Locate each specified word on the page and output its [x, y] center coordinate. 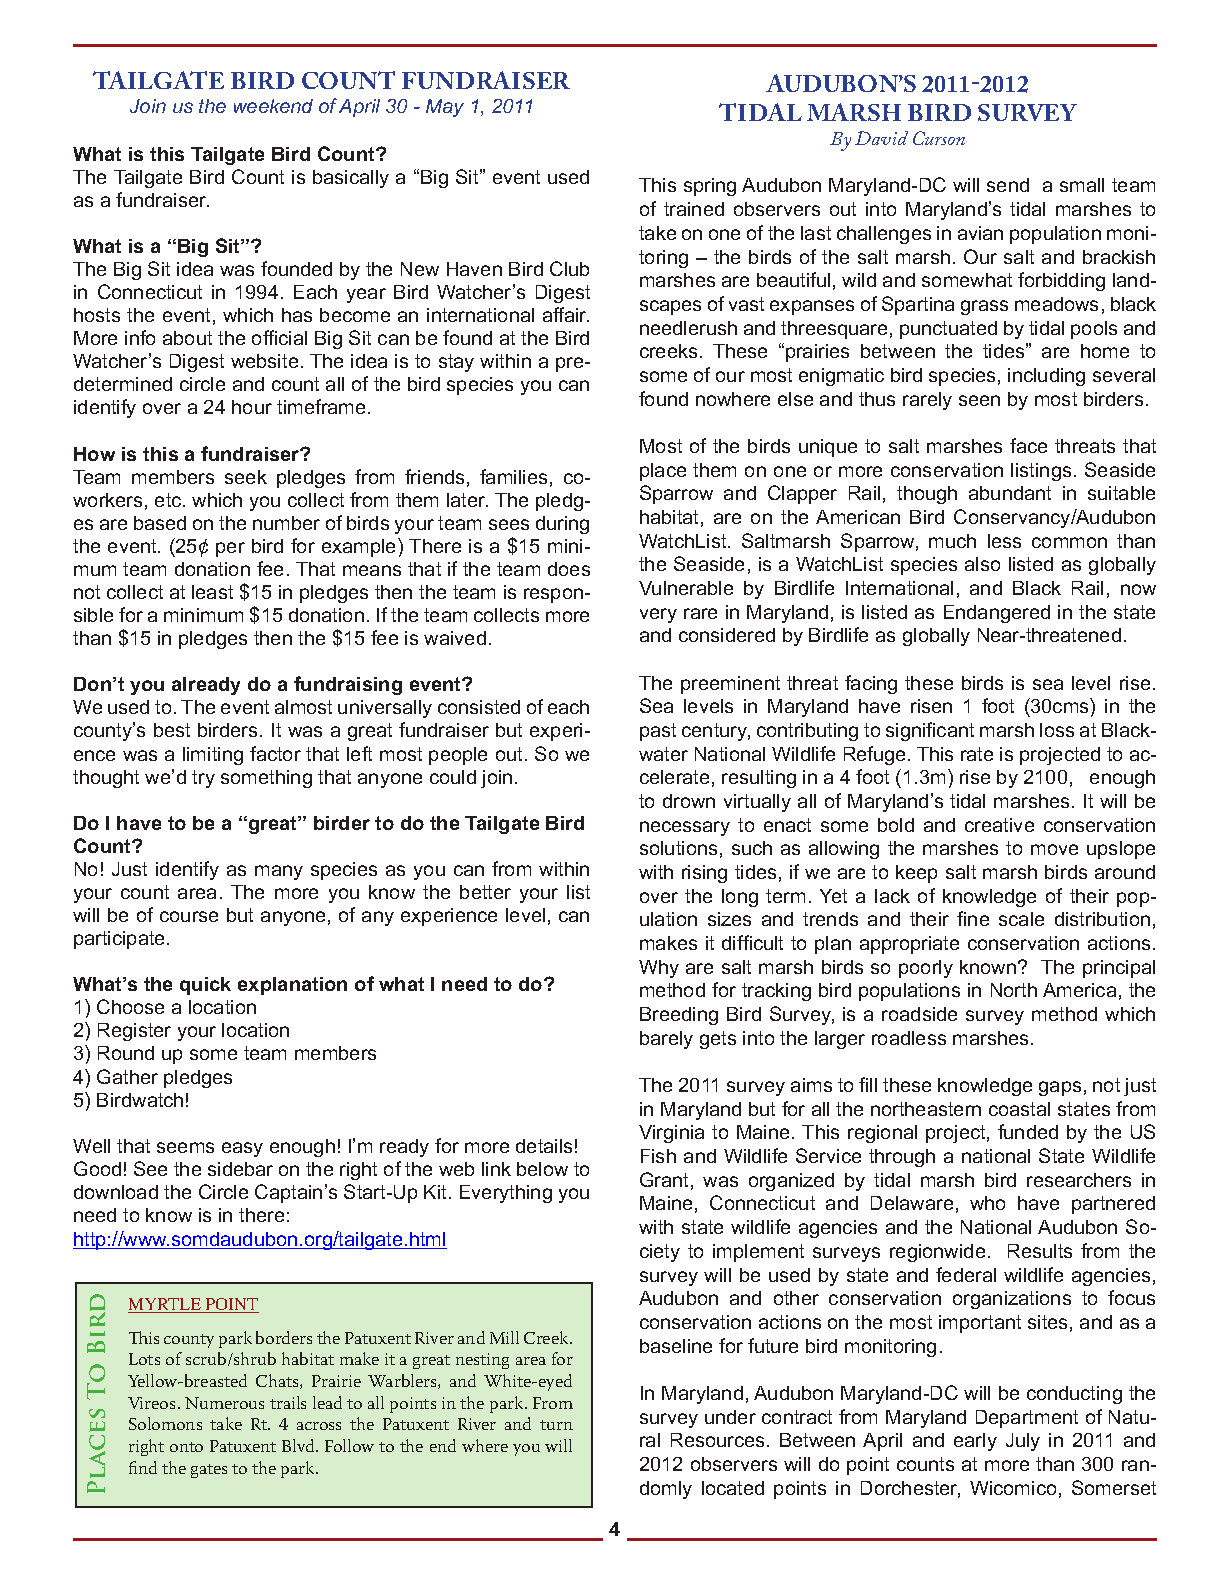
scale [1021, 919]
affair [566, 314]
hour [252, 407]
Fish [658, 1156]
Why [659, 969]
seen [979, 400]
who [987, 1203]
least [212, 592]
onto [186, 1447]
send [1008, 185]
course [189, 916]
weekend [273, 106]
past [658, 732]
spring [710, 187]
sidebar [240, 1169]
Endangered [997, 614]
